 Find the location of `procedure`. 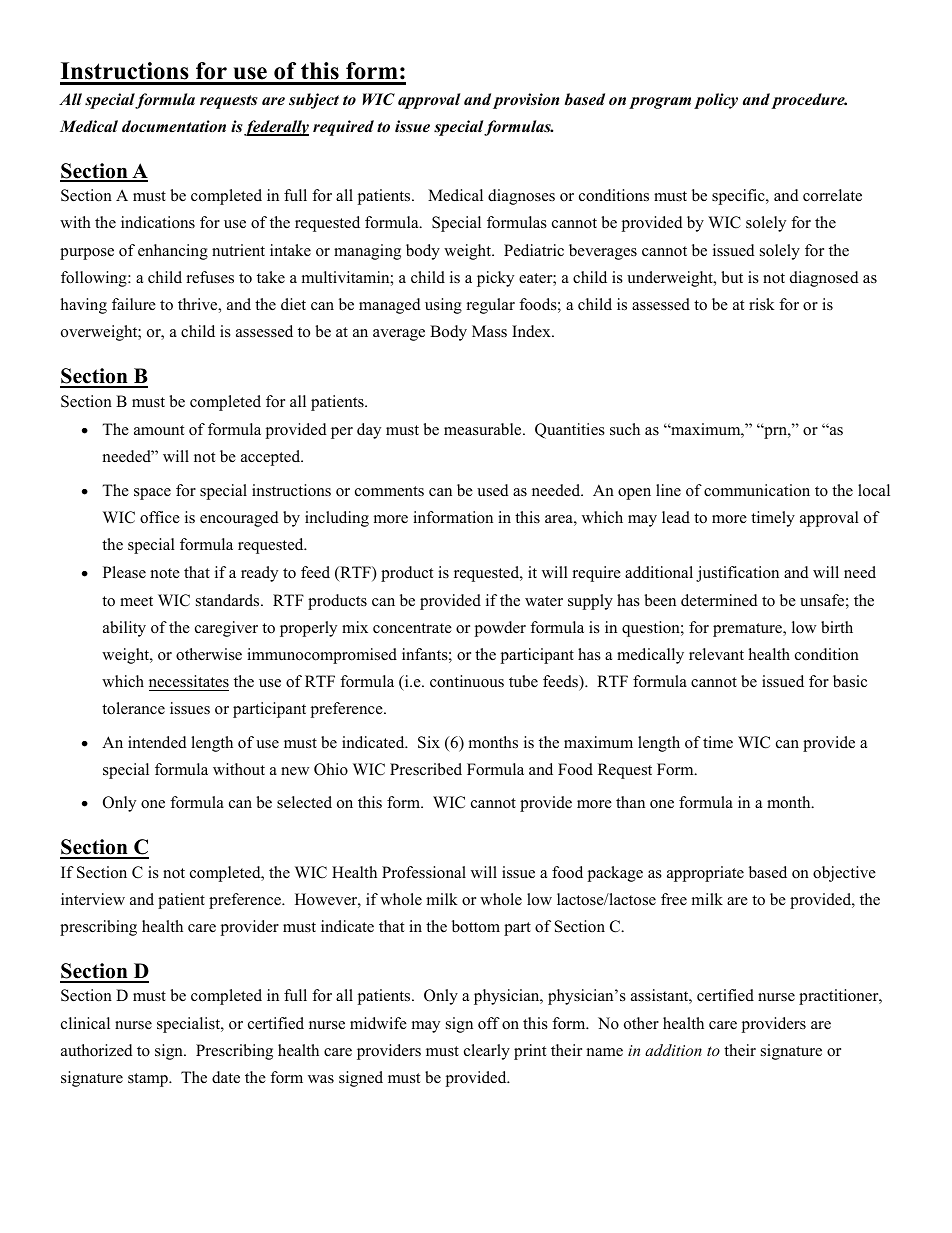

procedure is located at coordinates (809, 101).
